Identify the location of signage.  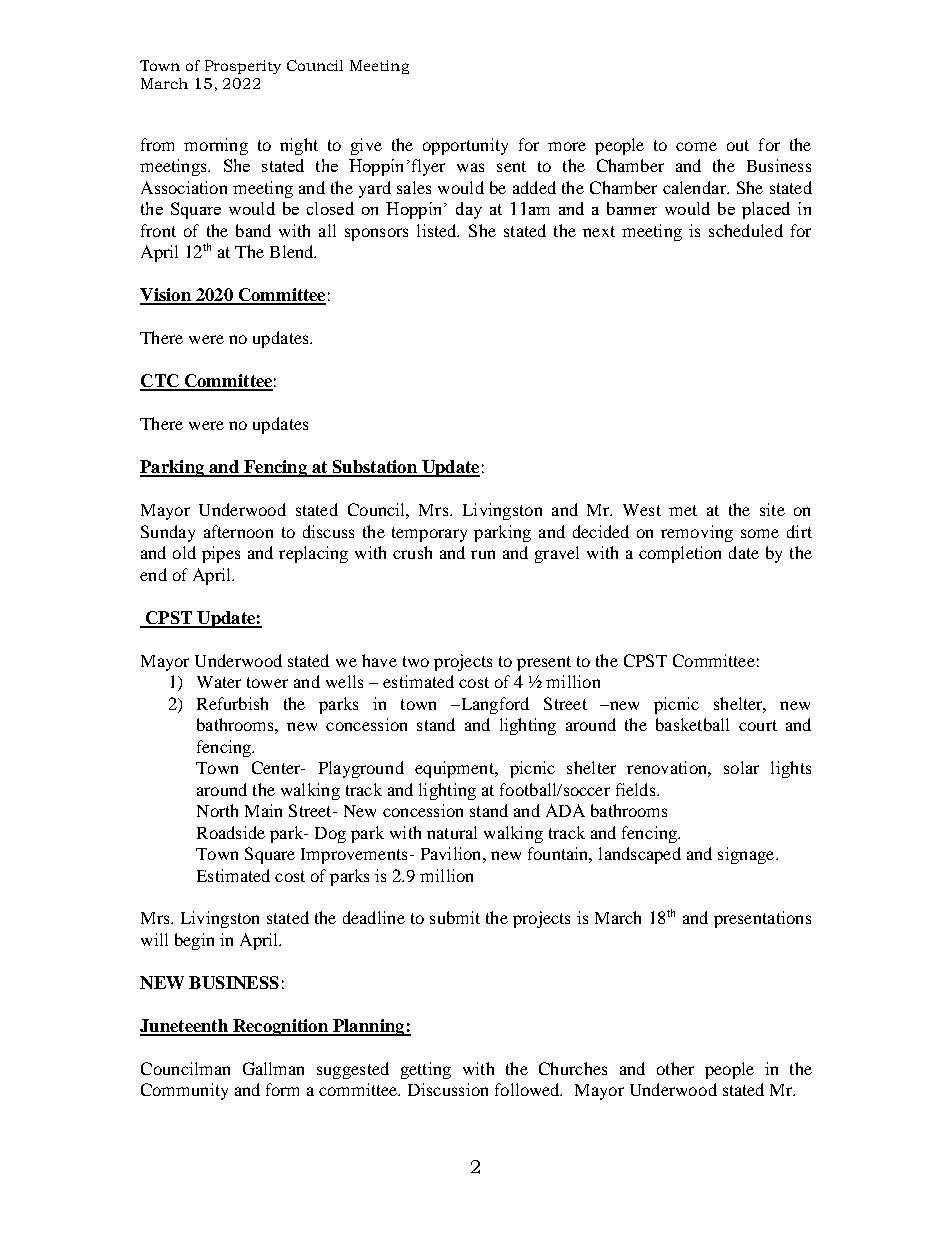
(747, 855).
